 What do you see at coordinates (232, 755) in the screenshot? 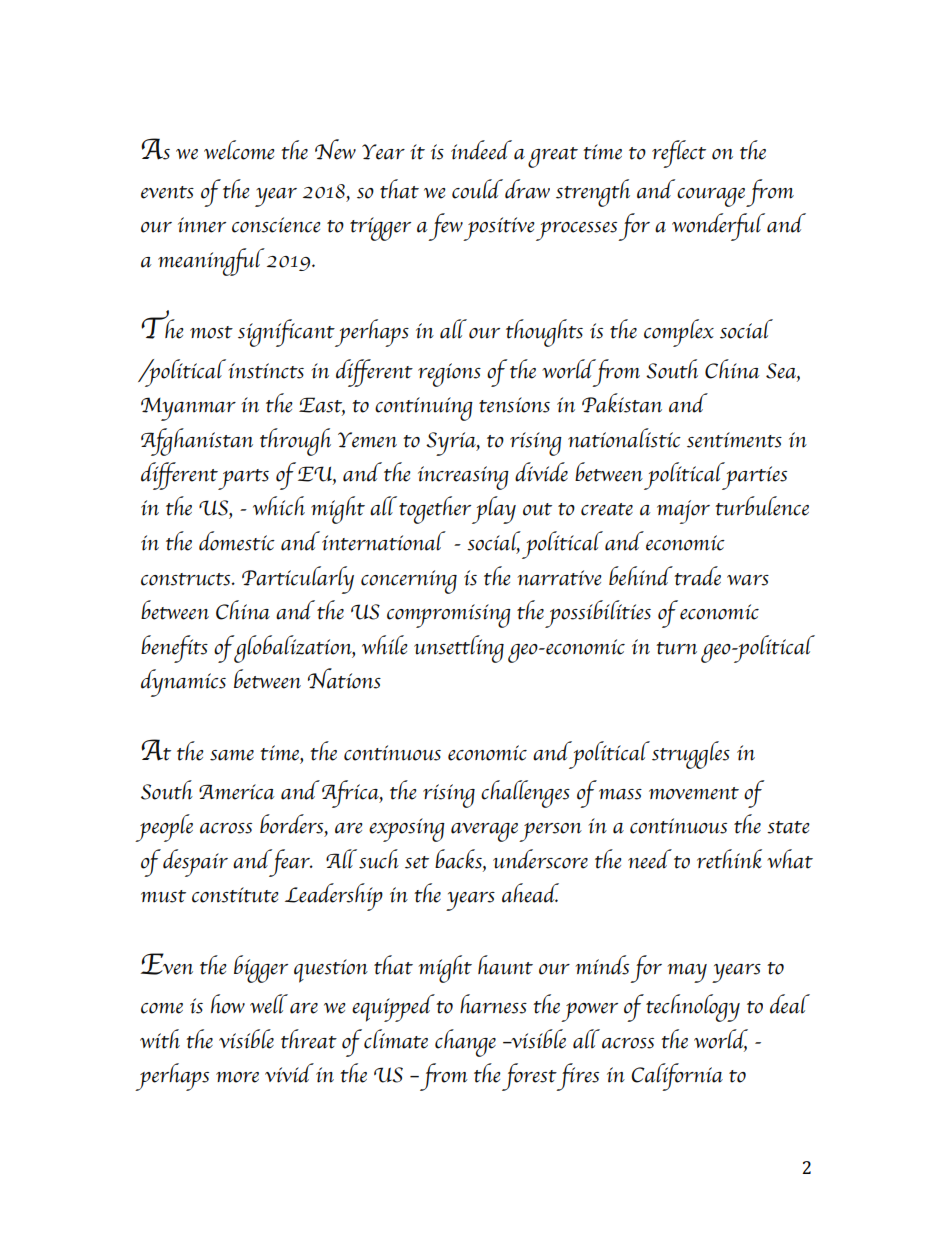
I see `same` at bounding box center [232, 755].
